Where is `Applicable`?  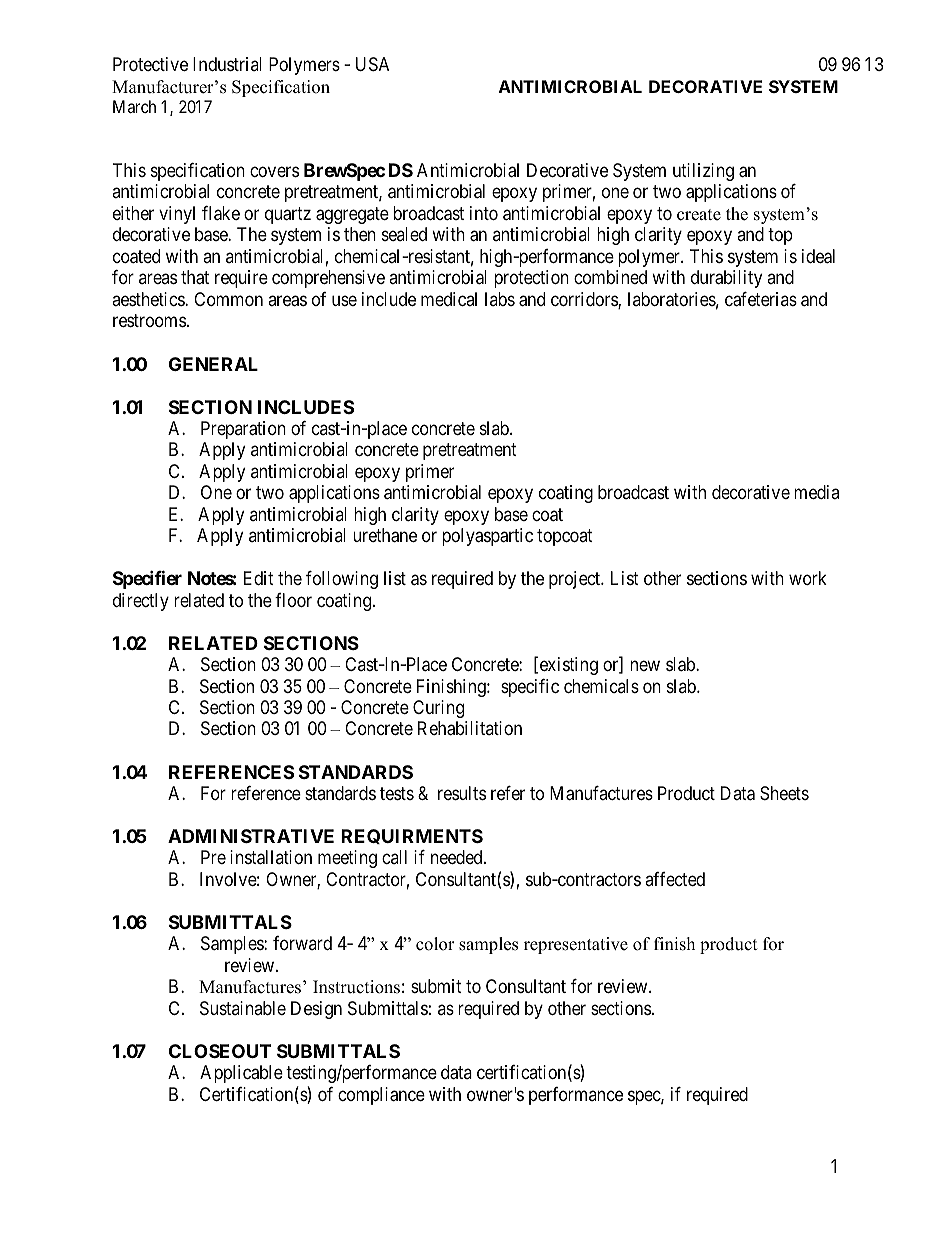
Applicable is located at coordinates (241, 1074).
